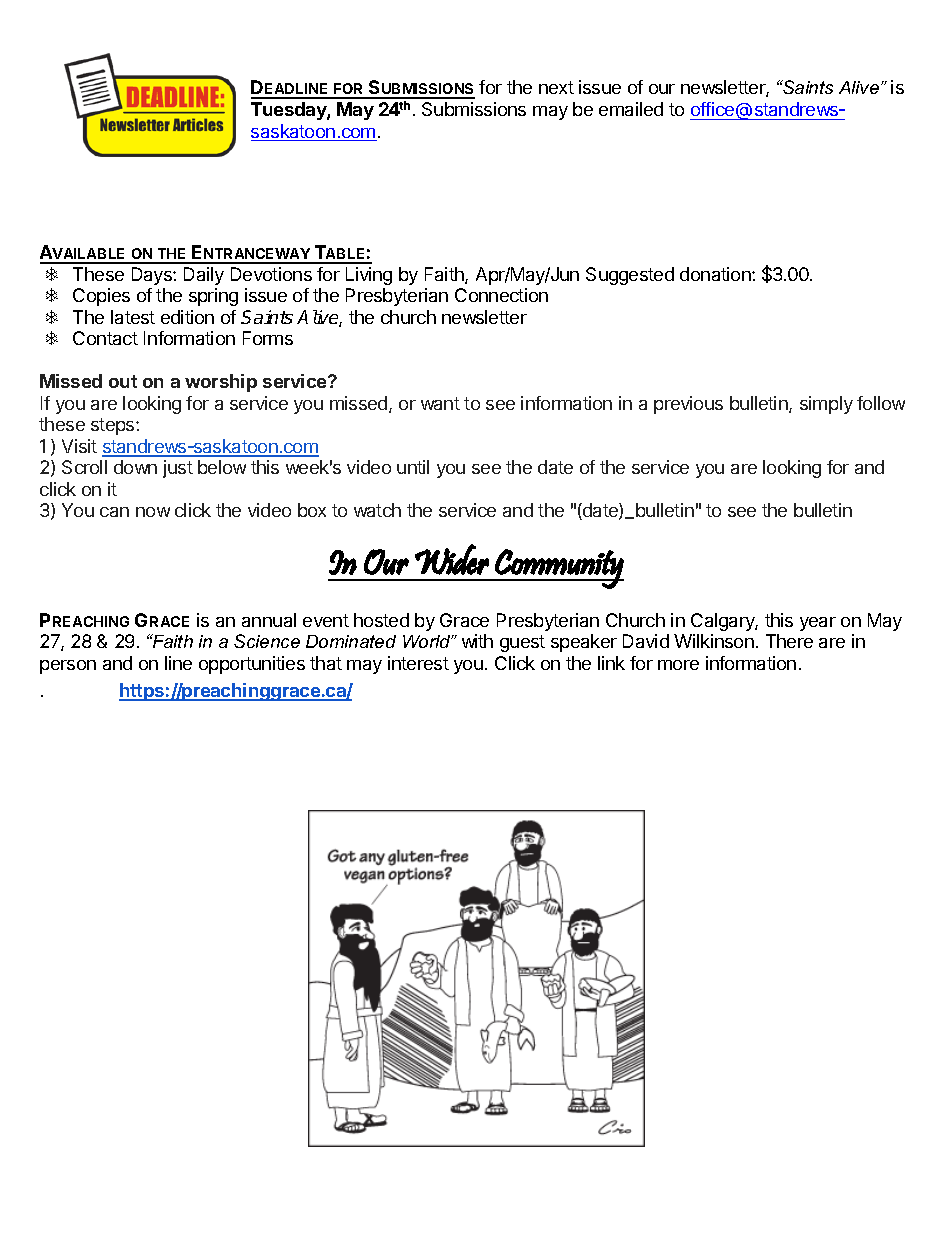  Describe the element at coordinates (123, 381) in the page. I see `out` at that location.
